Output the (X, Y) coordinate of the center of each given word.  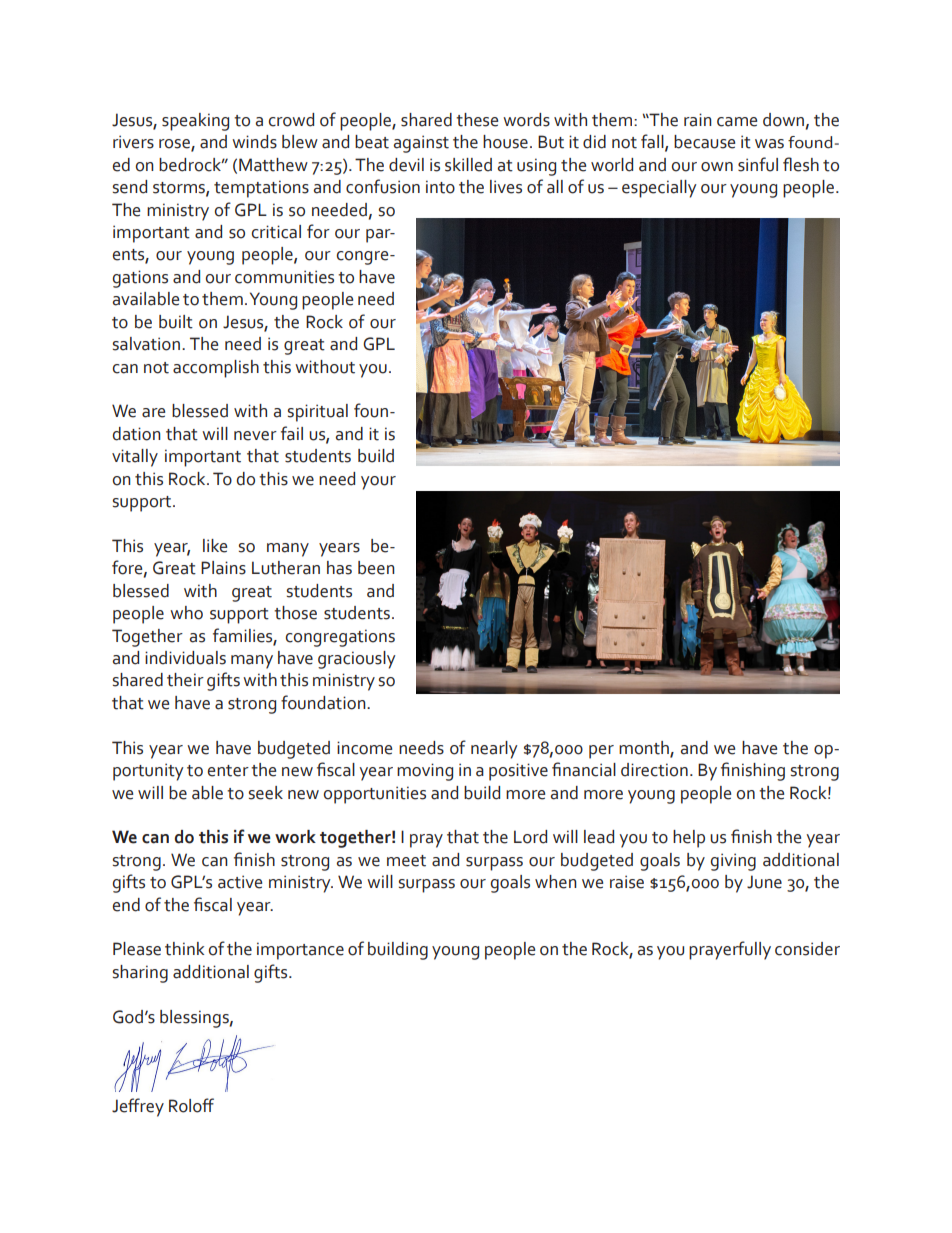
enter (228, 771)
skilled (468, 165)
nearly (494, 750)
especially (659, 189)
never (255, 436)
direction (654, 770)
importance (300, 951)
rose (175, 145)
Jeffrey (138, 1107)
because (704, 142)
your (378, 483)
